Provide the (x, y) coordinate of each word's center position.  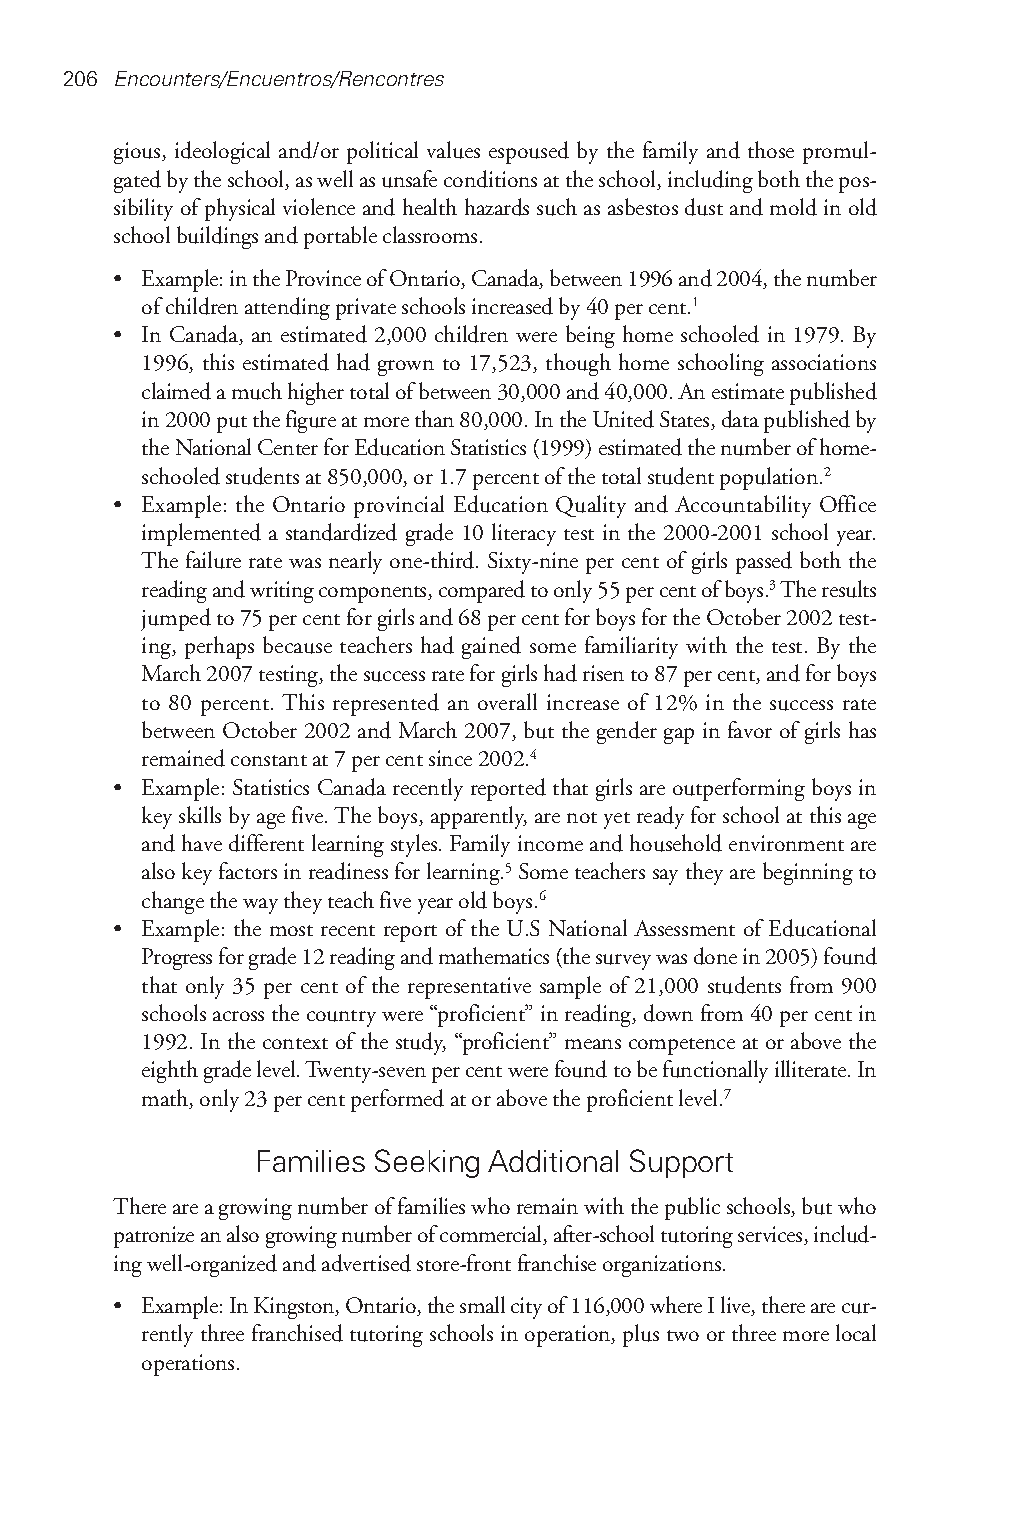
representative (469, 988)
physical (240, 209)
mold (793, 207)
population (769, 478)
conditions (490, 179)
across (238, 1016)
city (526, 1308)
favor (750, 729)
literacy (524, 534)
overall (507, 701)
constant (269, 760)
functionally (715, 1071)
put (232, 424)
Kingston (295, 1308)
